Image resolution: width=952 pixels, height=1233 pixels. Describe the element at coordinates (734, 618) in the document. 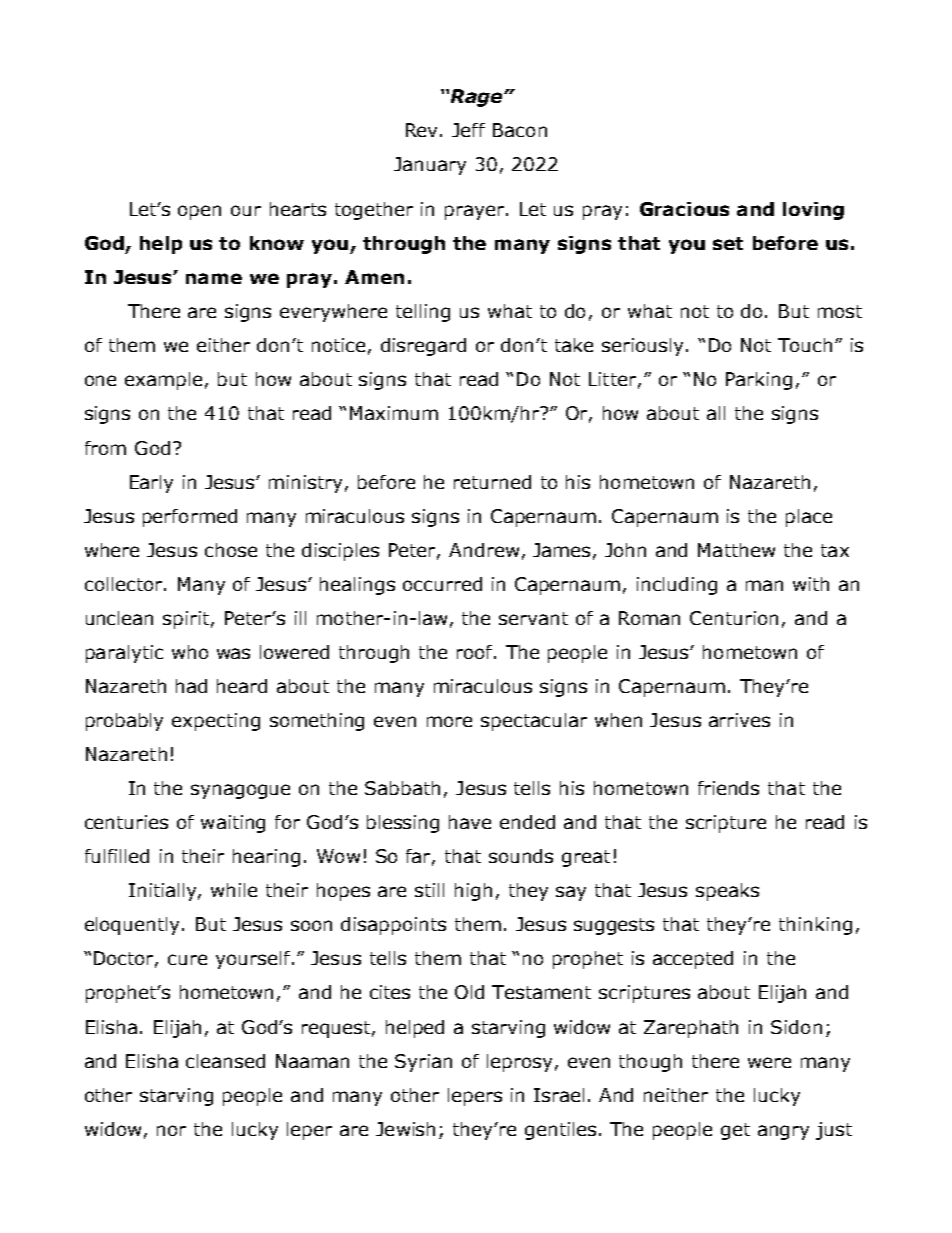

I see `Centurion` at that location.
